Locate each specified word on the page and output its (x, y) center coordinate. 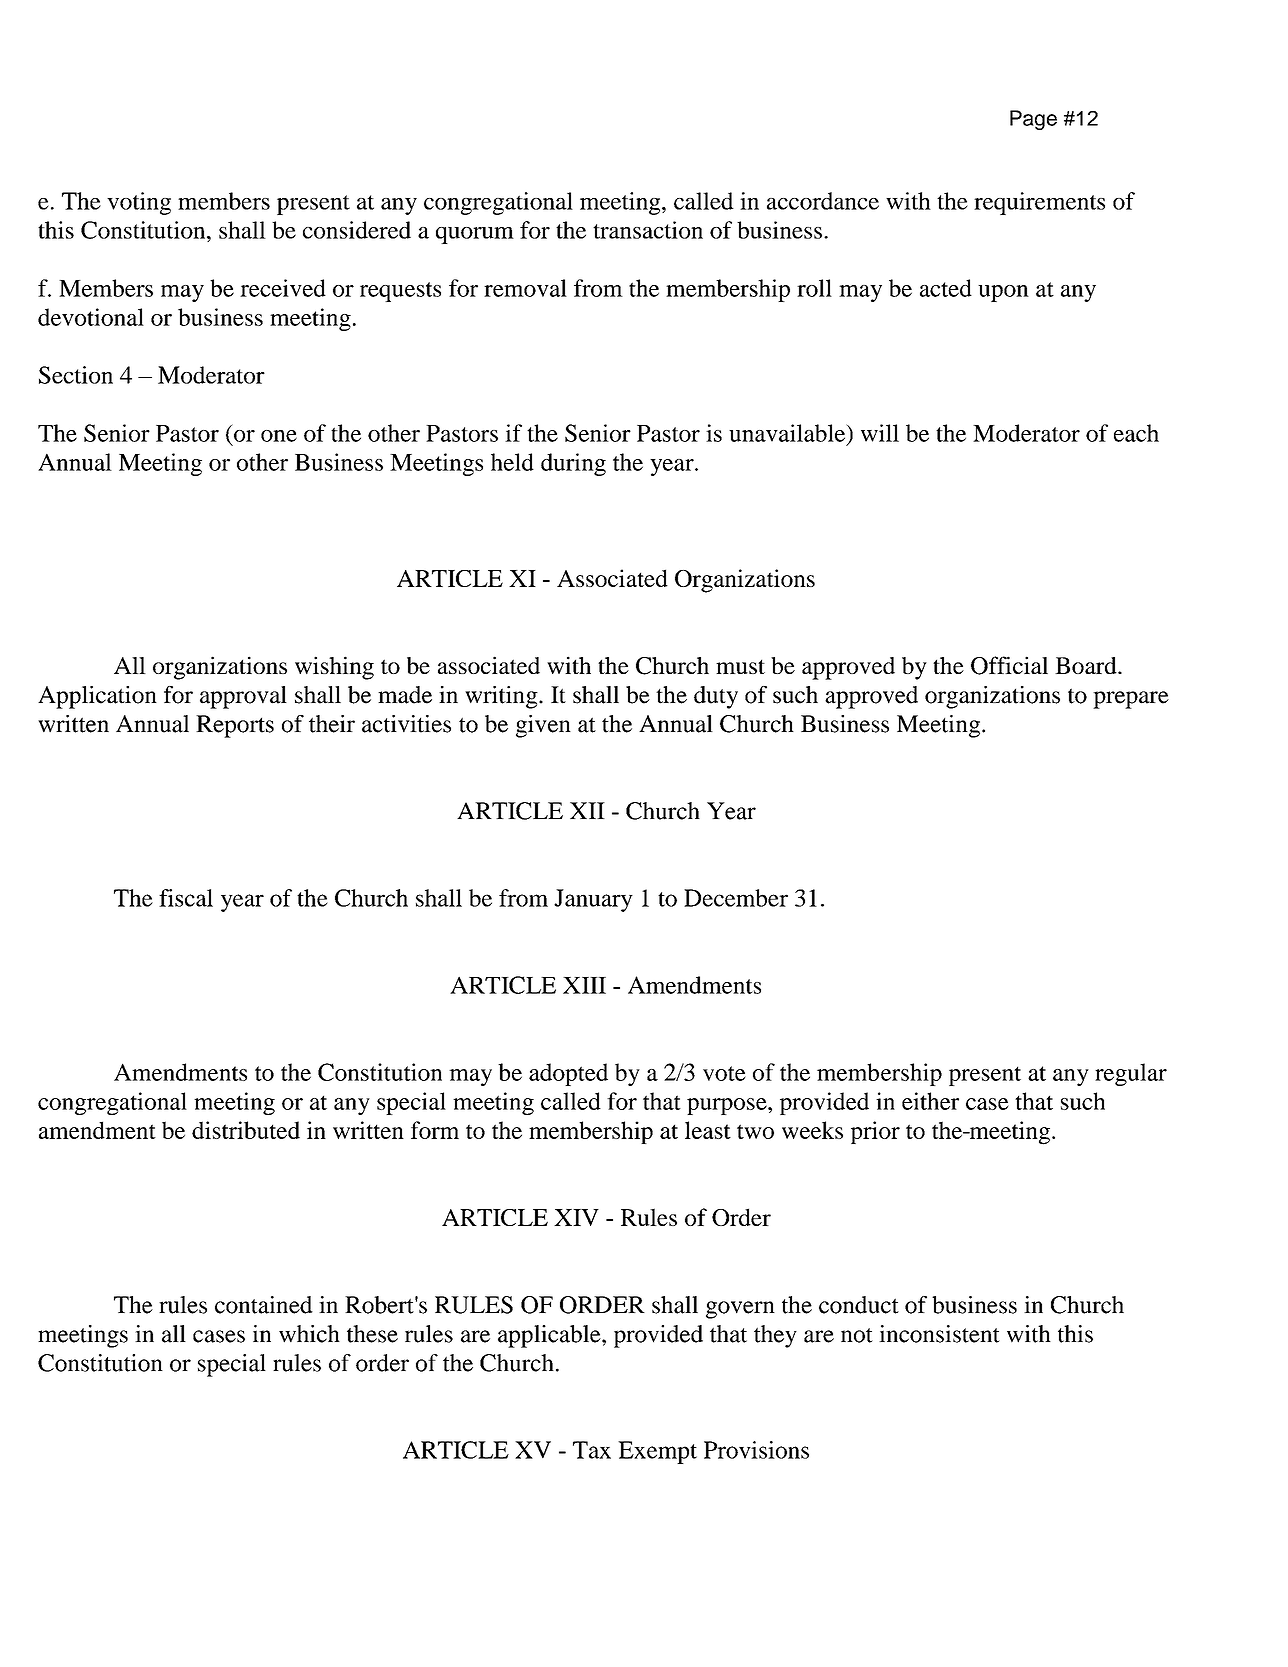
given (543, 726)
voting (139, 203)
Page (1033, 120)
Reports (235, 726)
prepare (1131, 700)
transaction (648, 230)
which (309, 1334)
